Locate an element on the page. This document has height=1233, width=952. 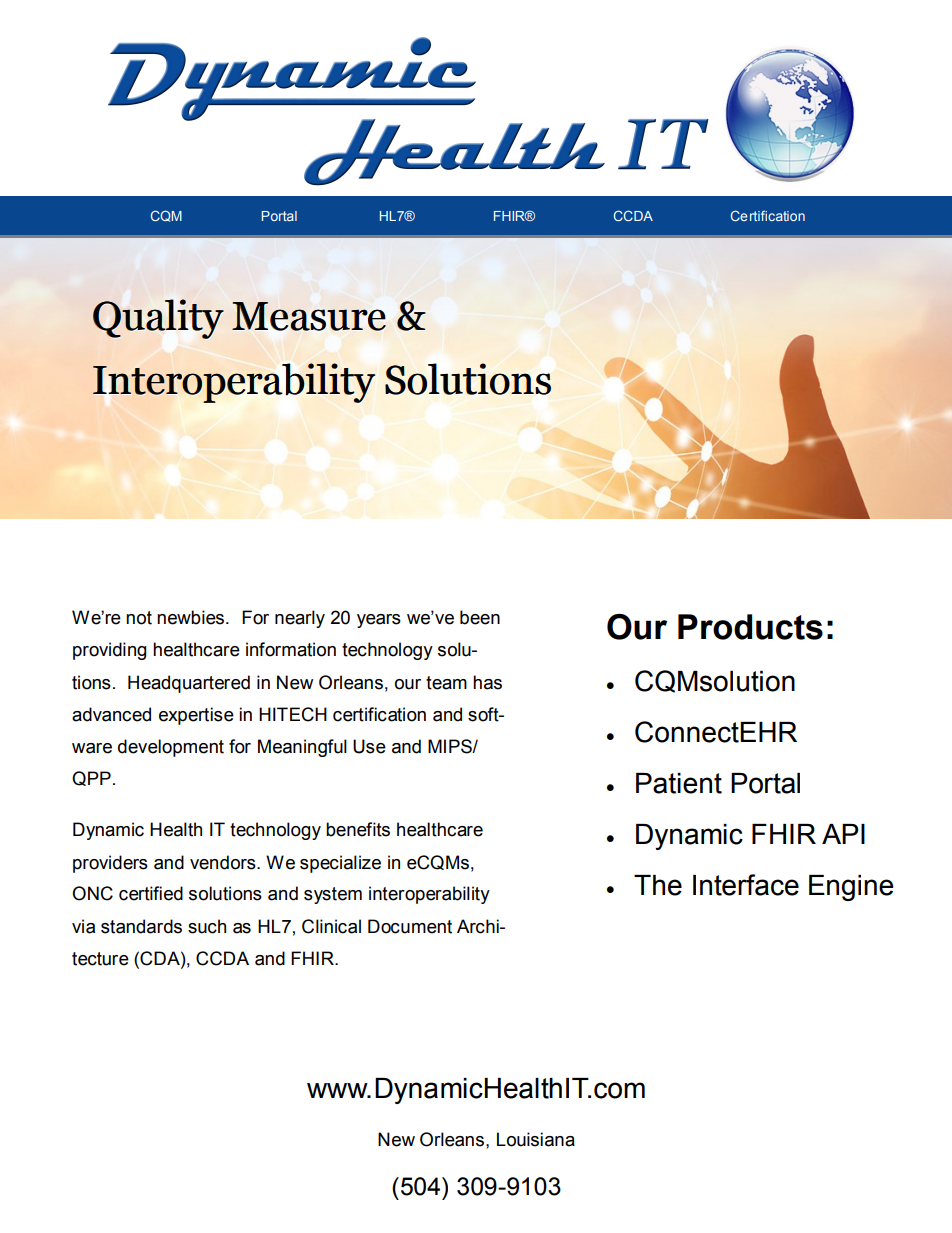
vendors is located at coordinates (224, 862).
